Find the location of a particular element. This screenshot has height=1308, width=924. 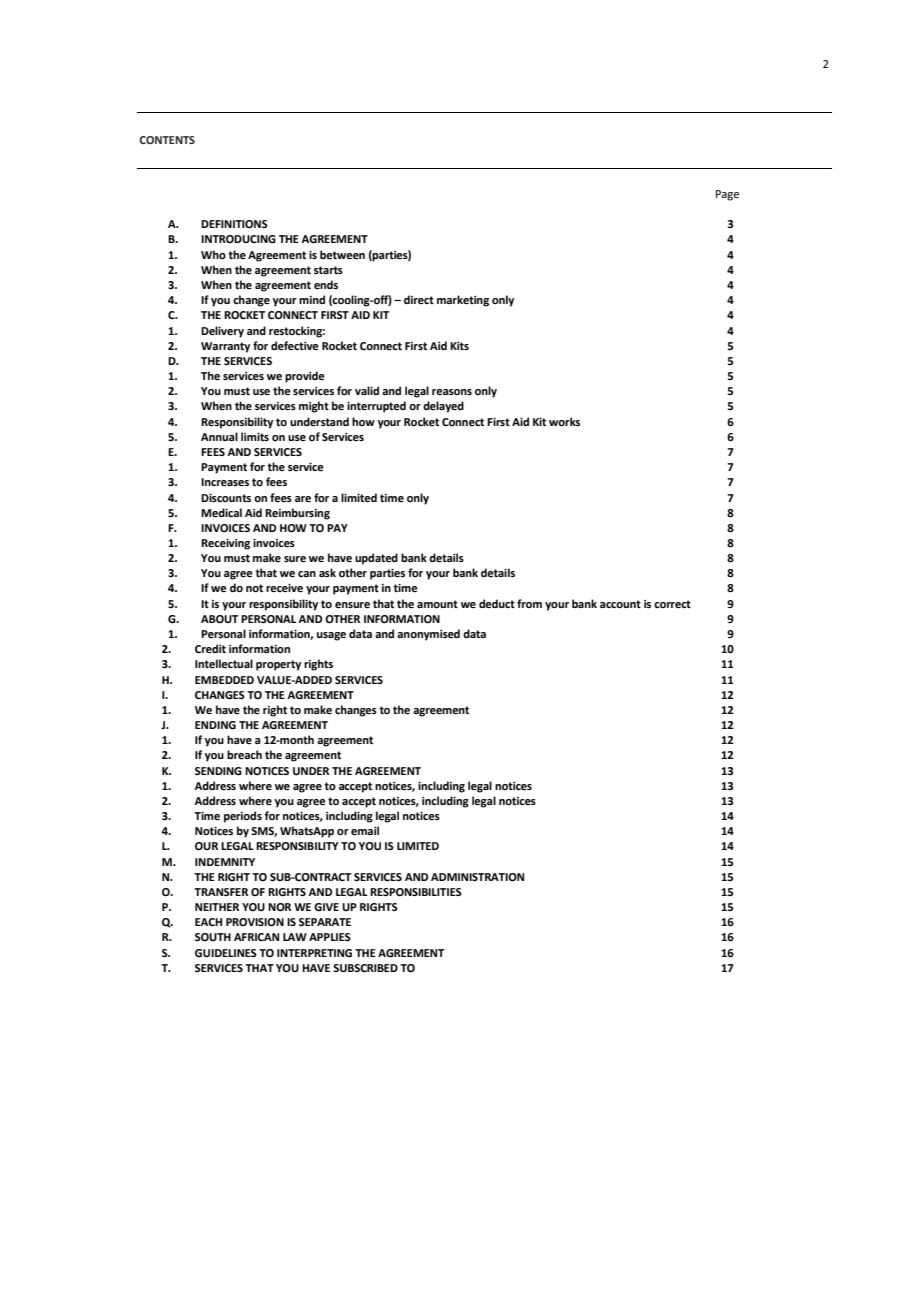

CONTENTS is located at coordinates (167, 140).
